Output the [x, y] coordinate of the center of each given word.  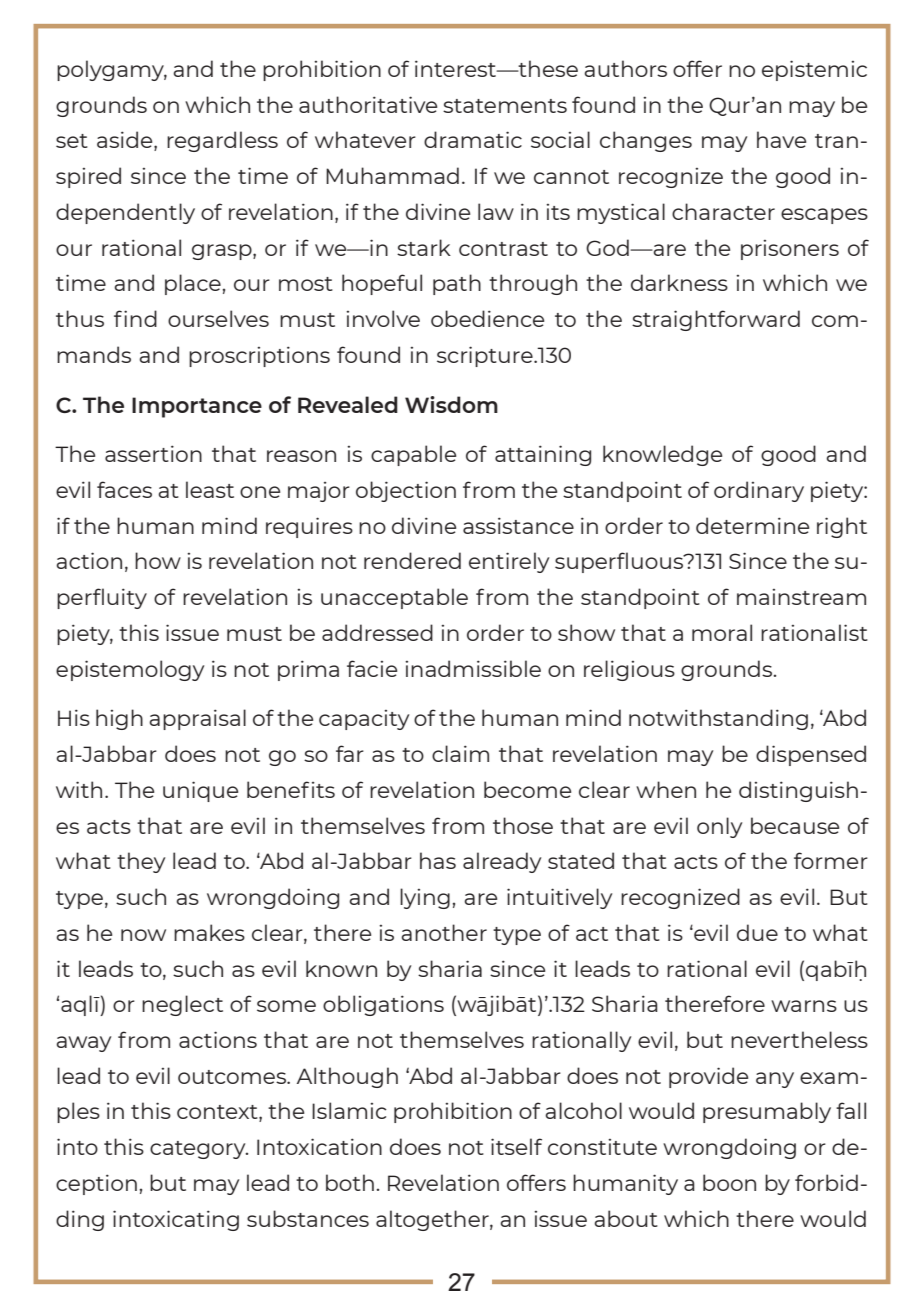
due [757, 932]
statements [505, 106]
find [135, 318]
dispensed [811, 755]
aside [126, 141]
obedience [487, 318]
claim [460, 753]
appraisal [197, 719]
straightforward [716, 320]
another [444, 932]
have [781, 139]
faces [124, 489]
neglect [182, 1005]
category [199, 1150]
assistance [518, 525]
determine [752, 525]
